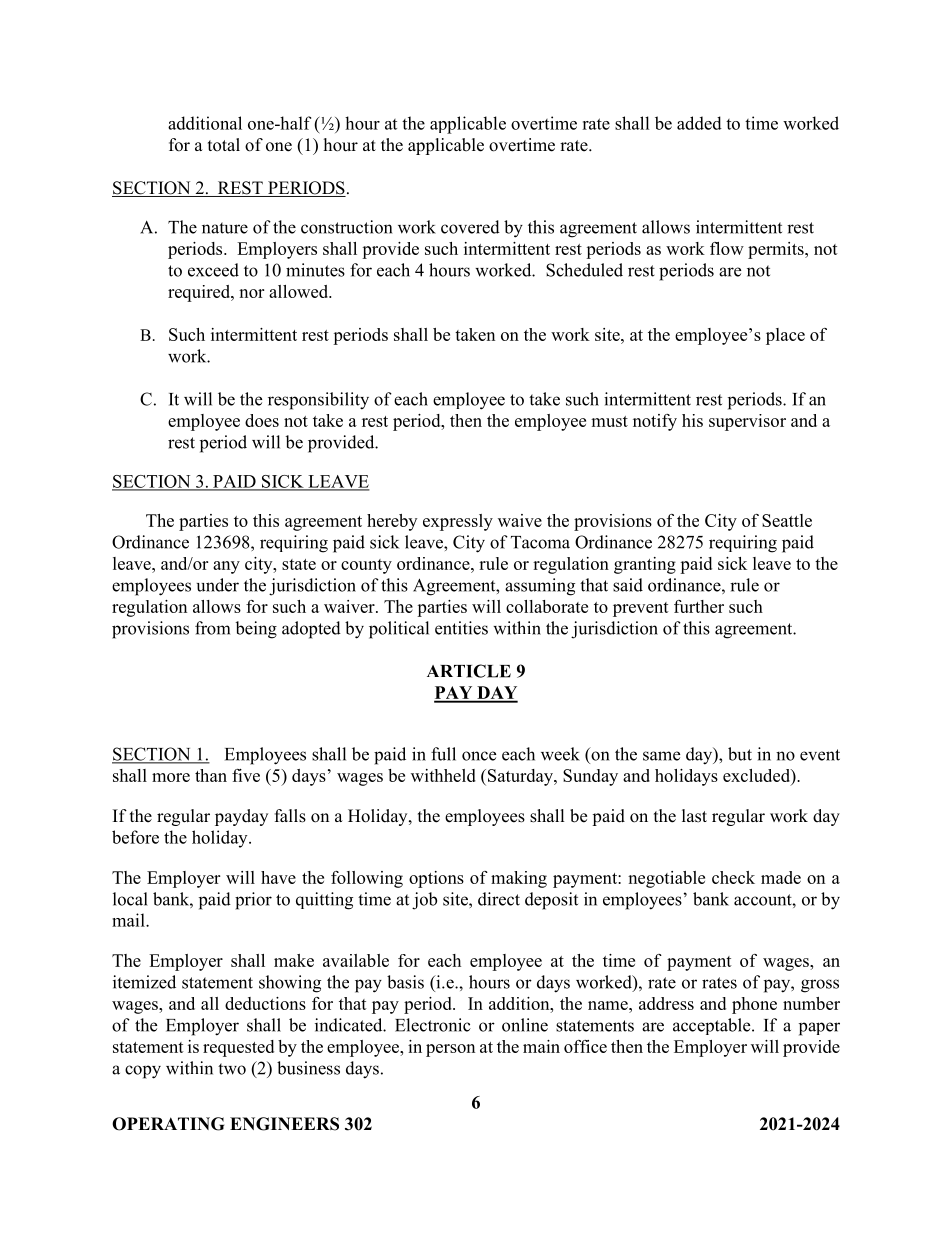 The image size is (952, 1233). Describe the element at coordinates (224, 145) in the screenshot. I see `total` at that location.
